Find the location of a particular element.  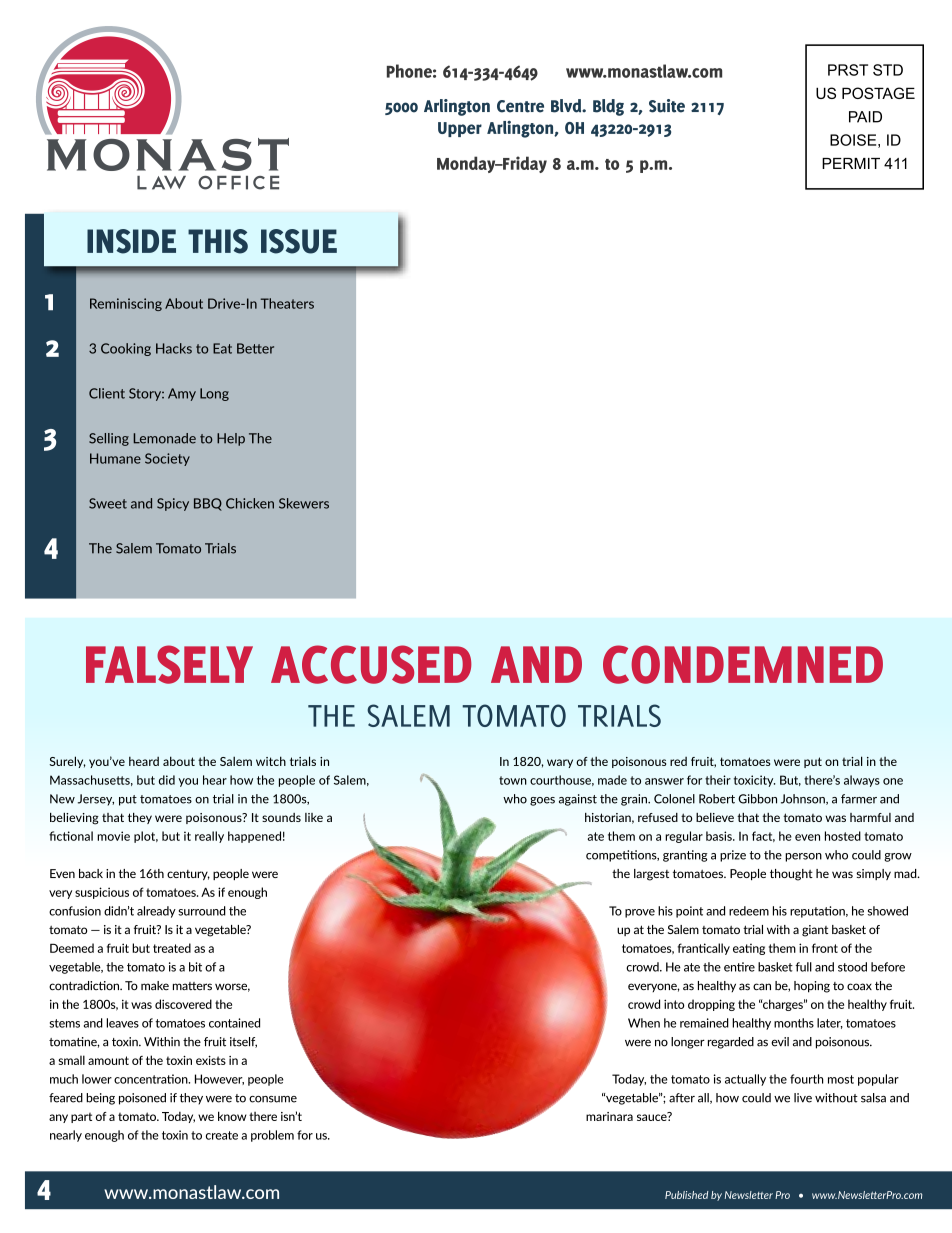

CONDEMNED is located at coordinates (743, 664).
